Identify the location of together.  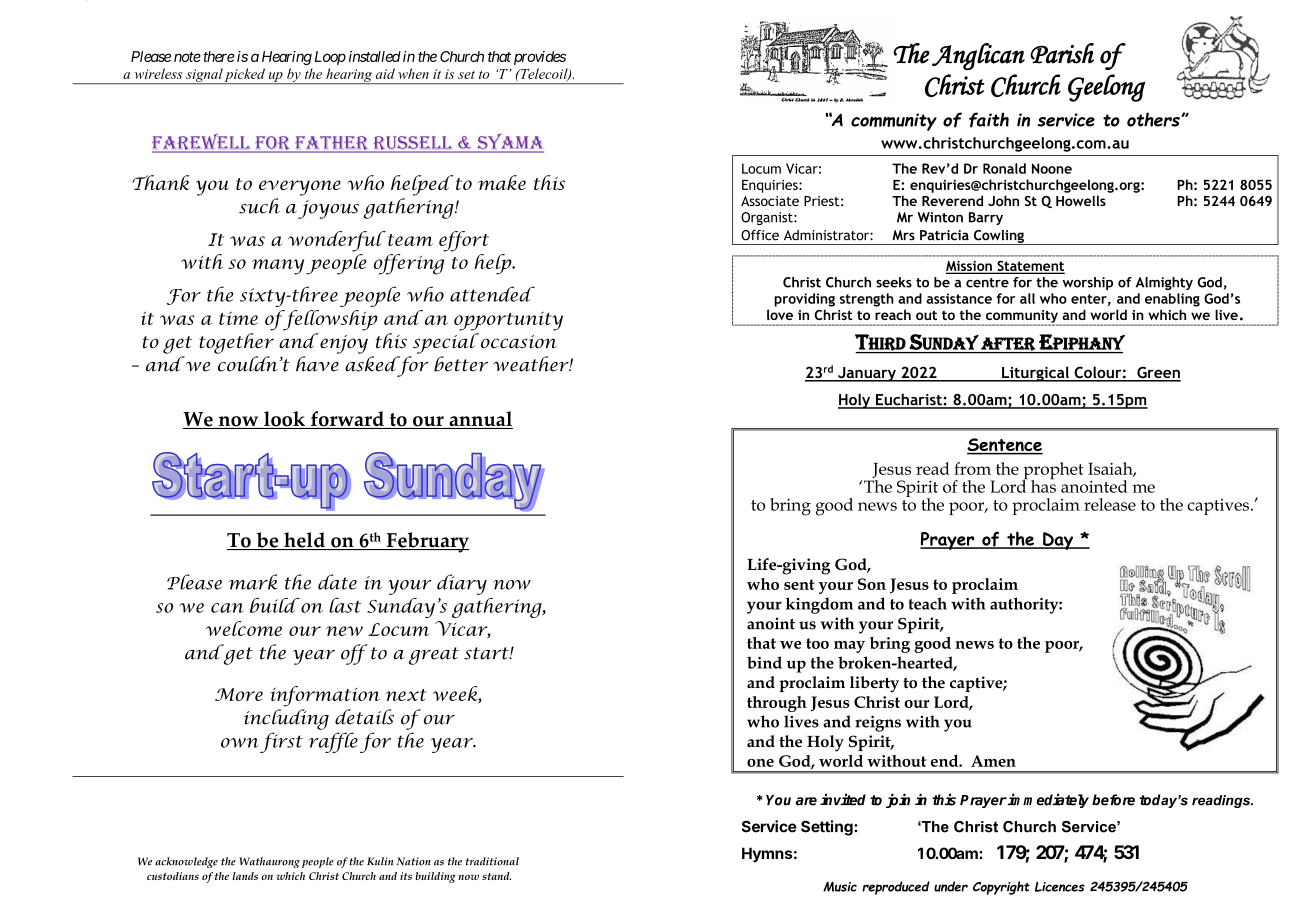
(236, 343).
